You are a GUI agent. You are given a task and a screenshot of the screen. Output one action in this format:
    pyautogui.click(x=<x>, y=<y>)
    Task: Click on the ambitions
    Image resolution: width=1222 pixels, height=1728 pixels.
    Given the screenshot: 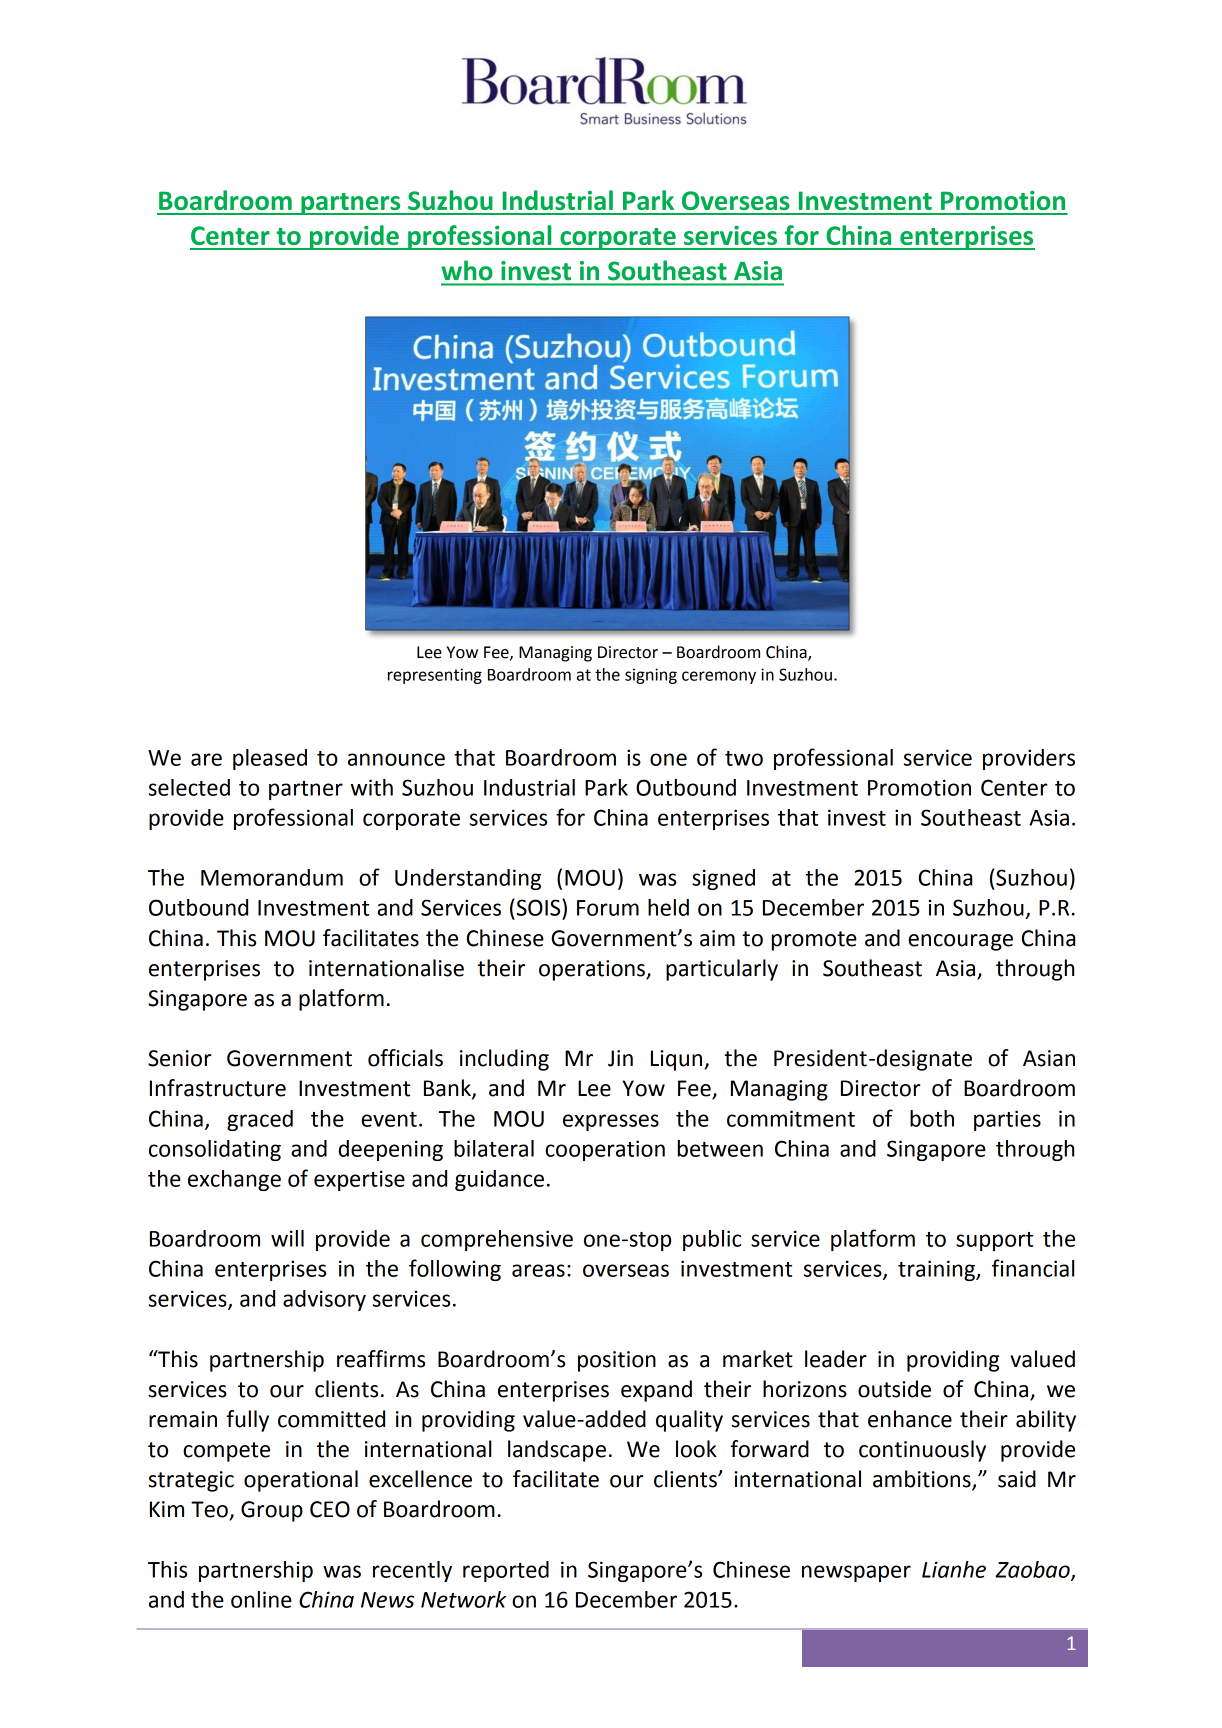 What is the action you would take?
    pyautogui.click(x=923, y=1480)
